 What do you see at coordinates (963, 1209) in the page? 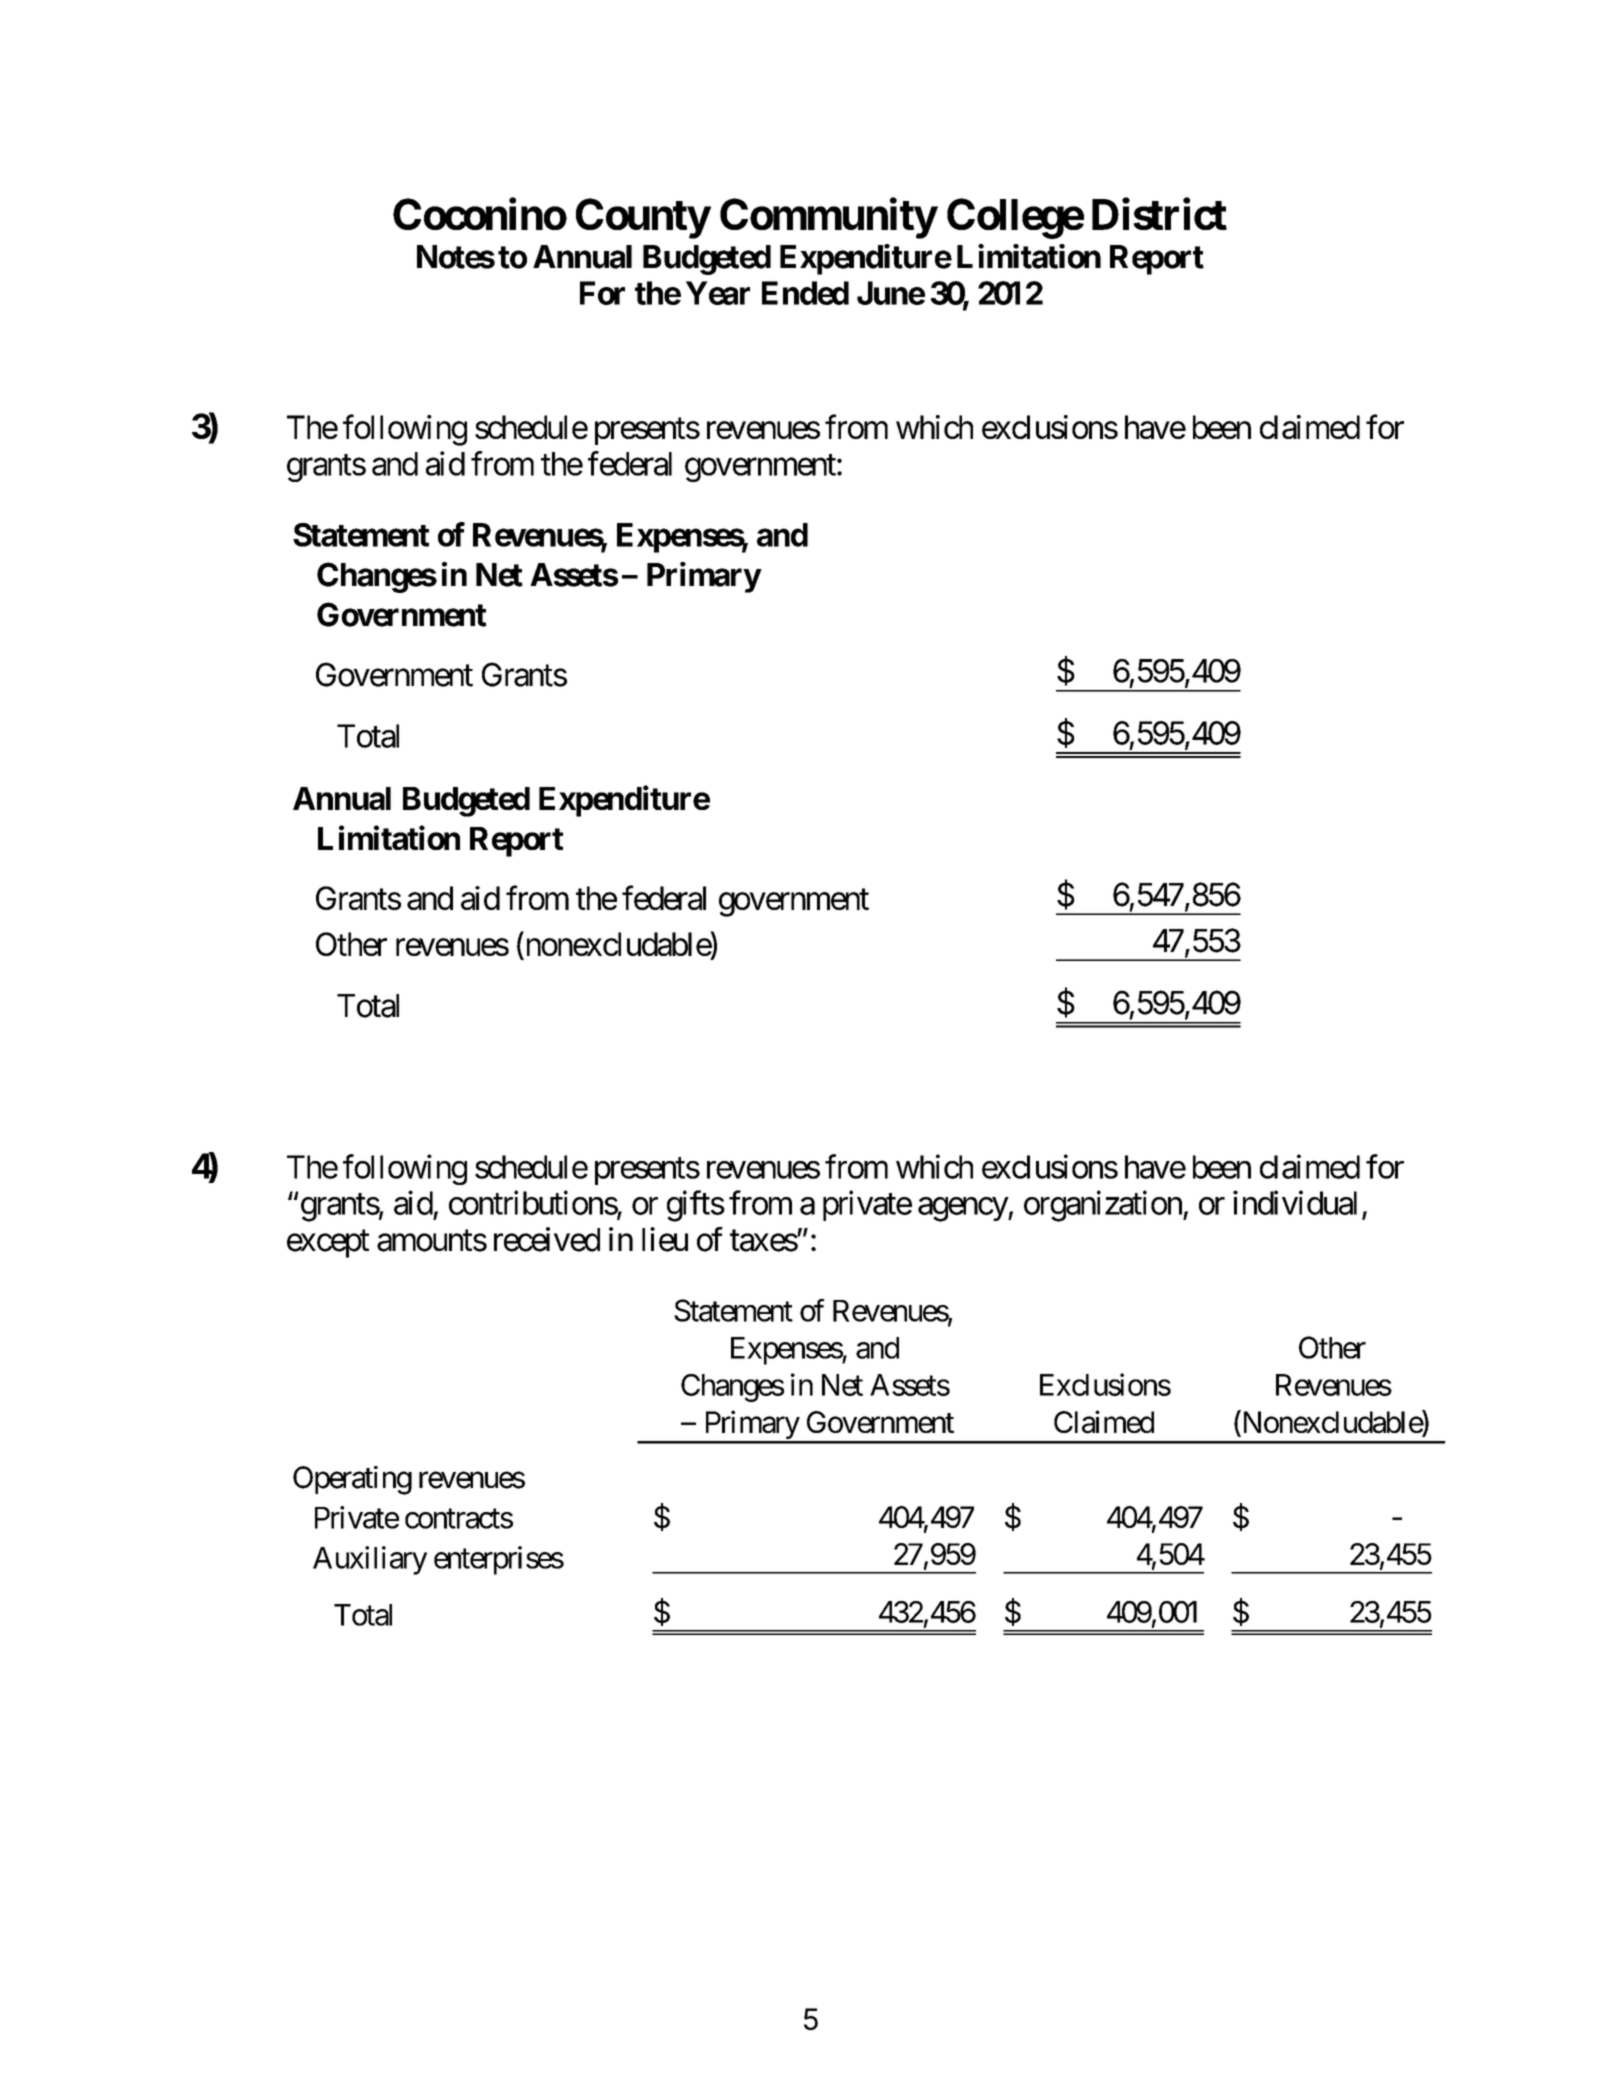
I see `agency` at bounding box center [963, 1209].
